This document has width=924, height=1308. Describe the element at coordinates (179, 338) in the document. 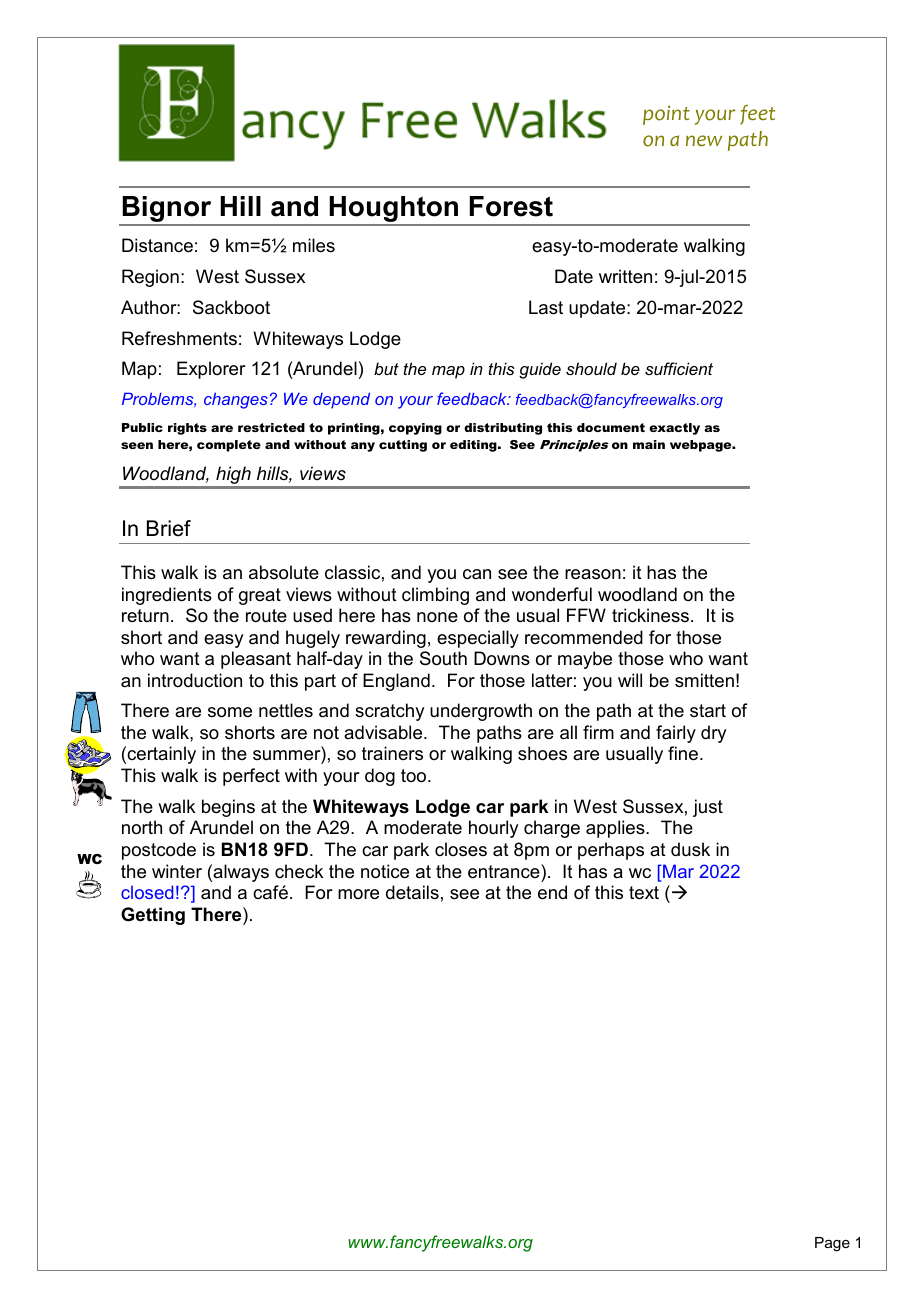

I see `Refreshments` at that location.
